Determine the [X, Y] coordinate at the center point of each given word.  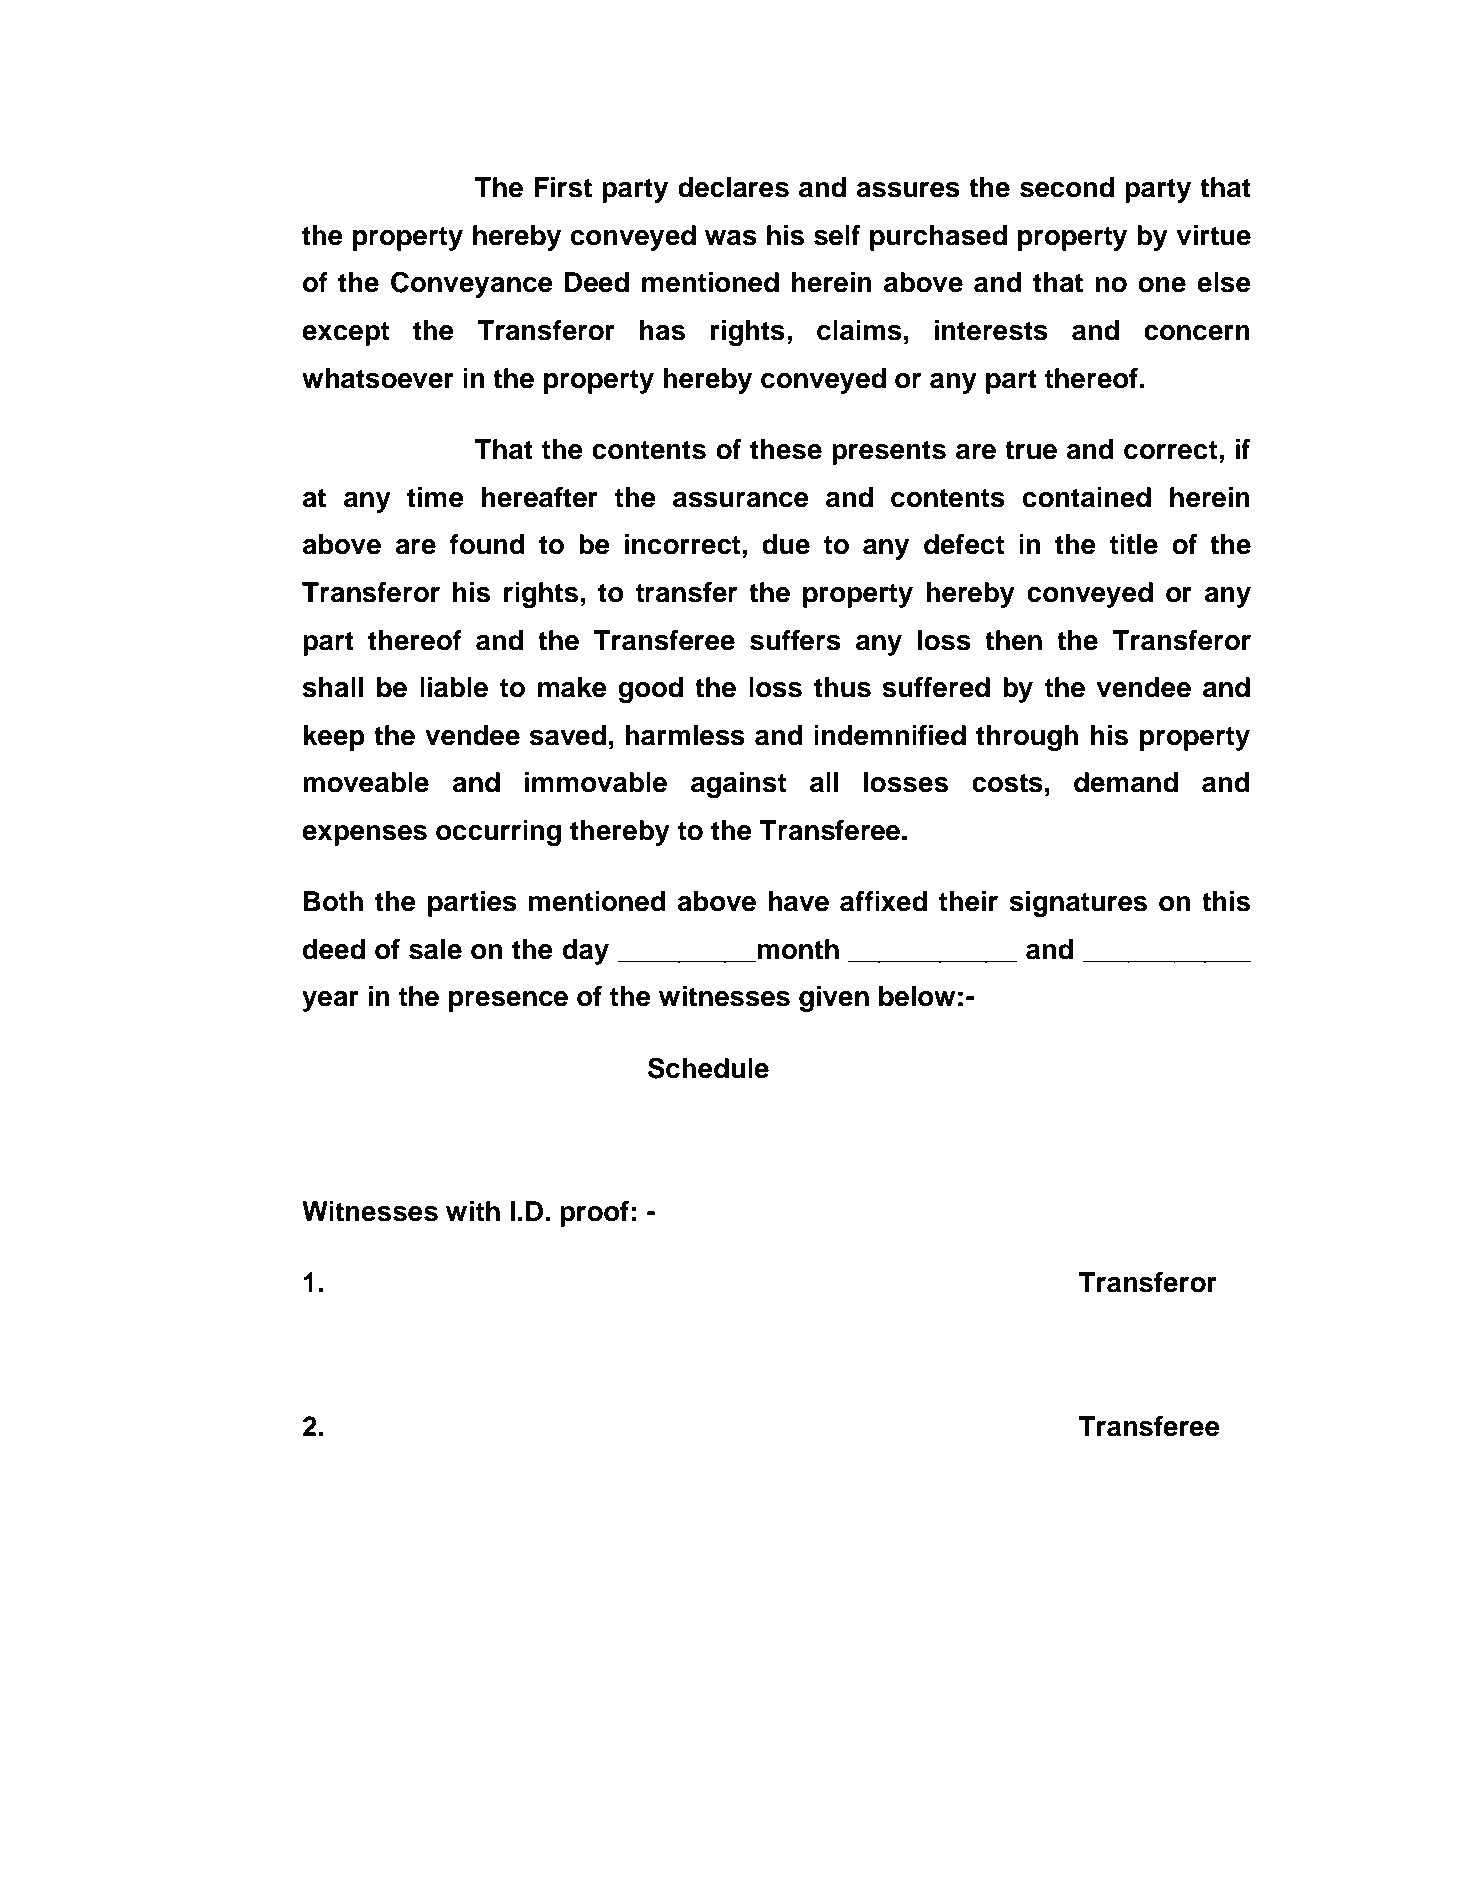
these [786, 449]
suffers [795, 640]
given [834, 999]
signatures [1078, 904]
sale [435, 949]
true [1031, 450]
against [738, 785]
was [731, 238]
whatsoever [378, 378]
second [1067, 187]
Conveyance [472, 284]
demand [1126, 782]
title [1134, 544]
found [487, 544]
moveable [366, 782]
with [473, 1211]
